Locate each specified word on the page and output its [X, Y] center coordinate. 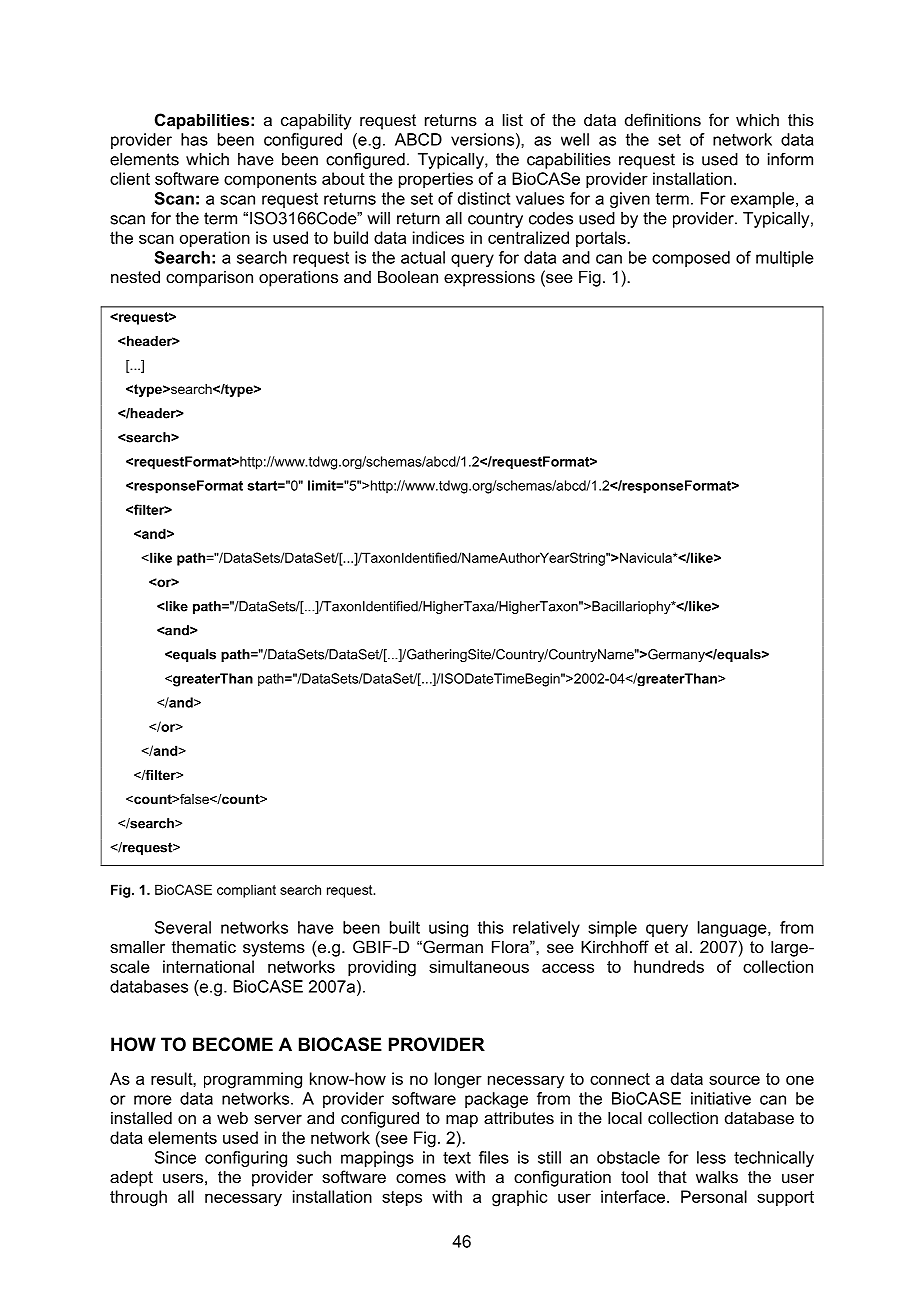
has [194, 139]
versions [482, 139]
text [457, 1158]
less [711, 1157]
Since [175, 1157]
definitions [663, 119]
